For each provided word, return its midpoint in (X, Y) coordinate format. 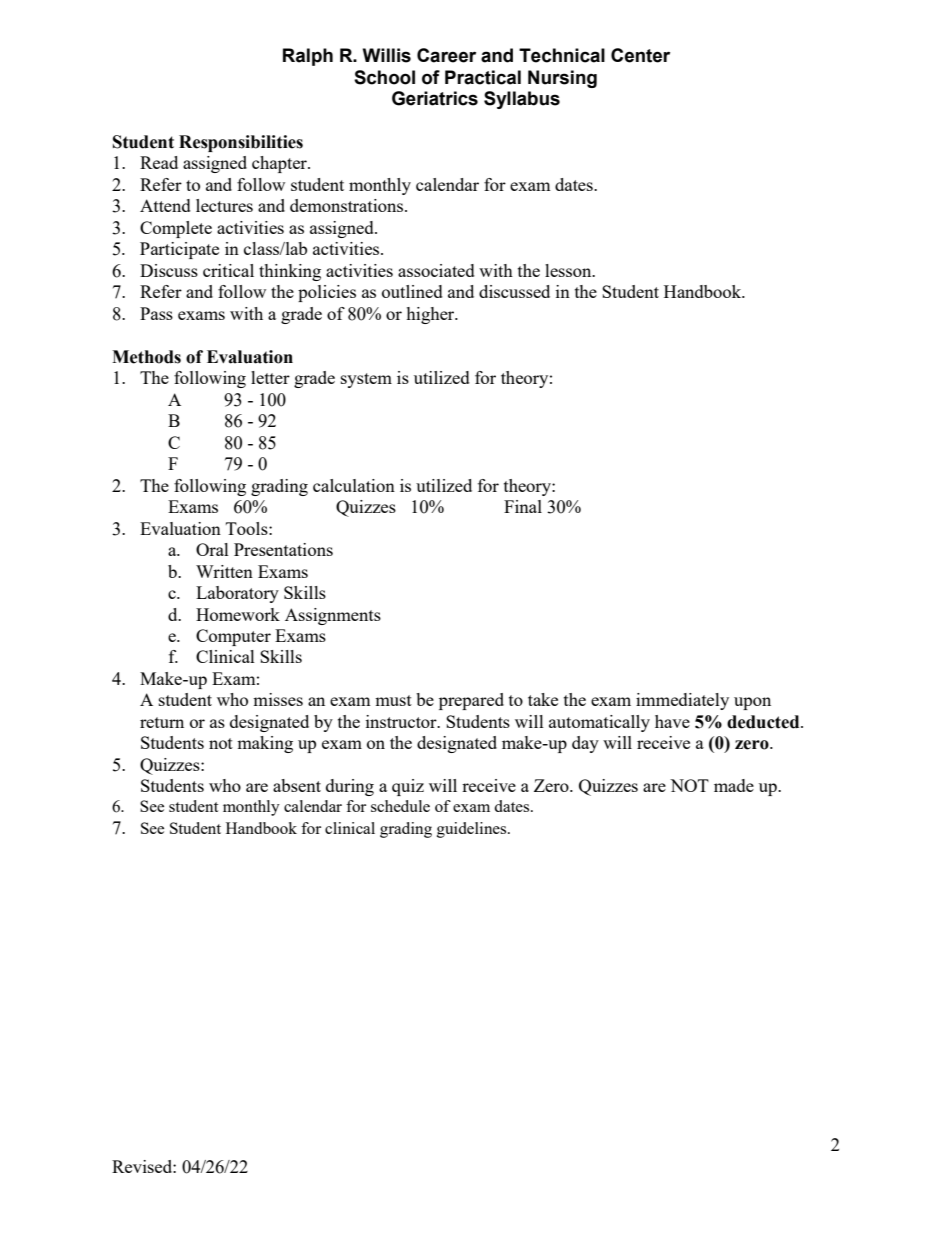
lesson (569, 270)
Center (640, 55)
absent (297, 785)
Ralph (308, 57)
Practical (483, 77)
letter (270, 377)
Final (523, 506)
